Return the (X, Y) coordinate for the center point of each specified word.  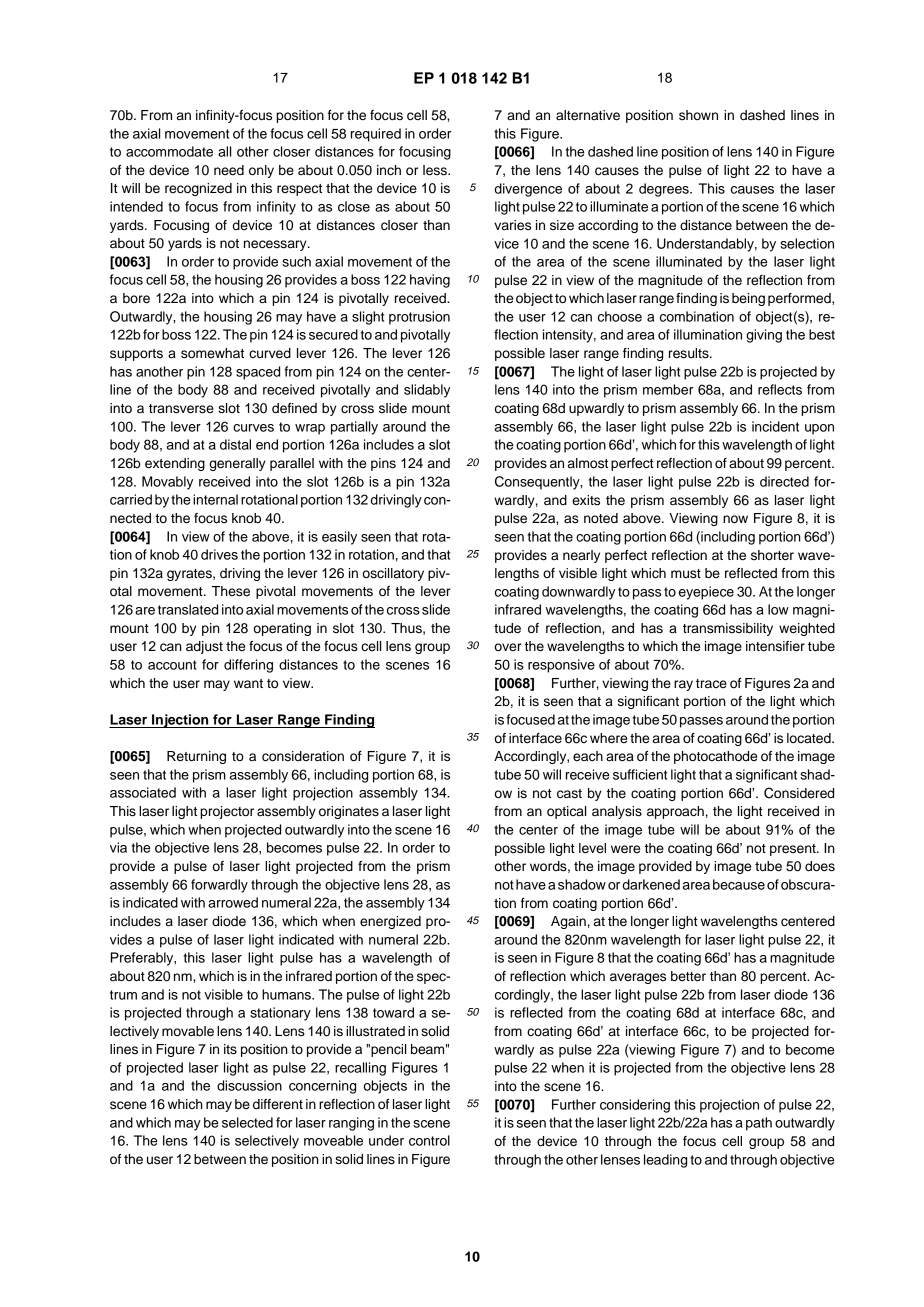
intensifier (775, 646)
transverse (181, 409)
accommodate (169, 151)
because (739, 884)
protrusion (419, 318)
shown (698, 115)
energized (390, 922)
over (508, 647)
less (436, 170)
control (429, 1140)
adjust (204, 647)
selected (247, 1122)
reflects (780, 389)
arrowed (233, 902)
